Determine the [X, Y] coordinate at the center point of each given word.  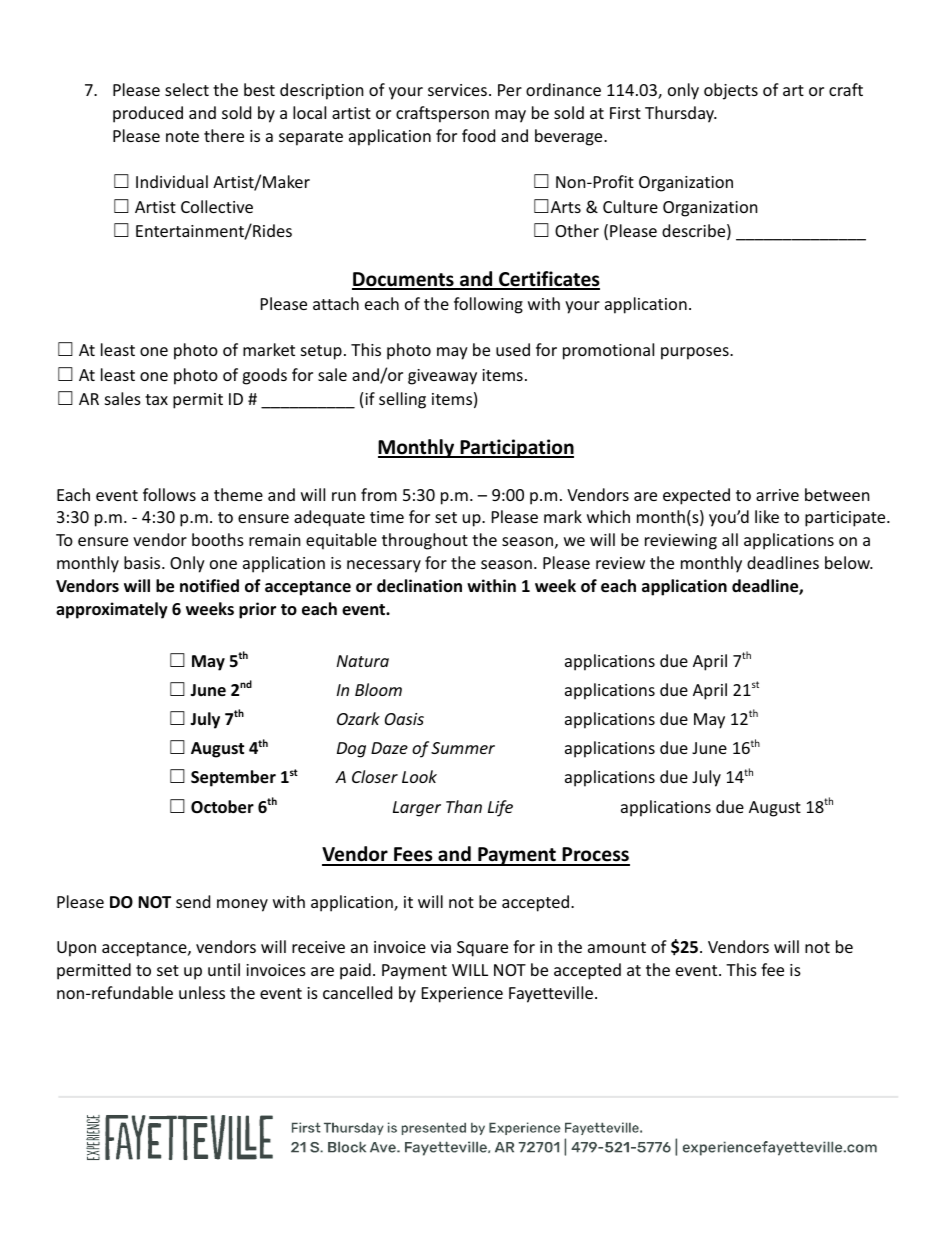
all [730, 539]
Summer [463, 748]
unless [202, 992]
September [233, 778]
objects [731, 91]
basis [143, 562]
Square [482, 949]
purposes [696, 353]
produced [148, 114]
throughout [425, 541]
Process [595, 856]
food [478, 135]
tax [156, 399]
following [488, 305]
